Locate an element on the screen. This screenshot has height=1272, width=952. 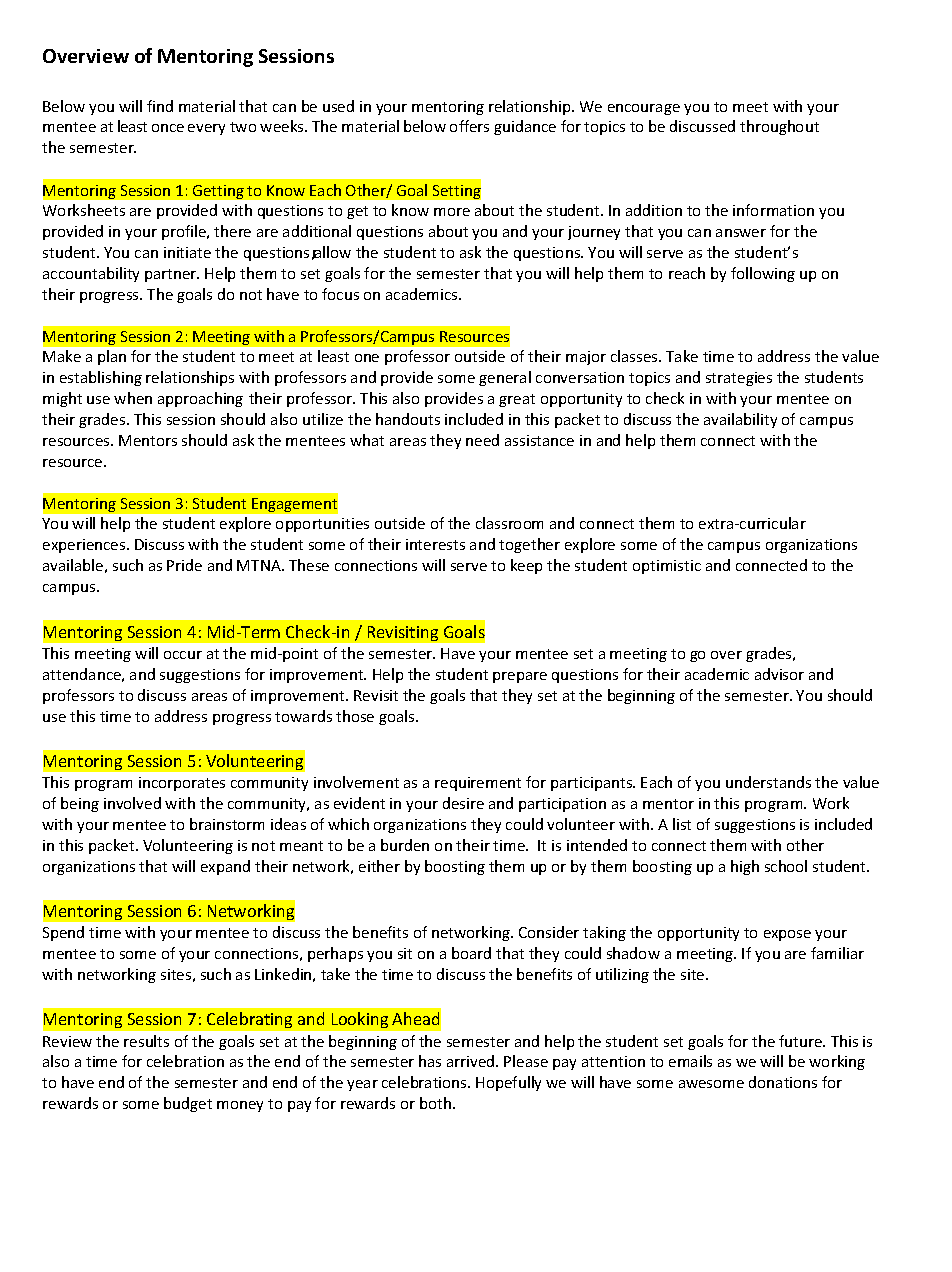
budget is located at coordinates (188, 1104).
